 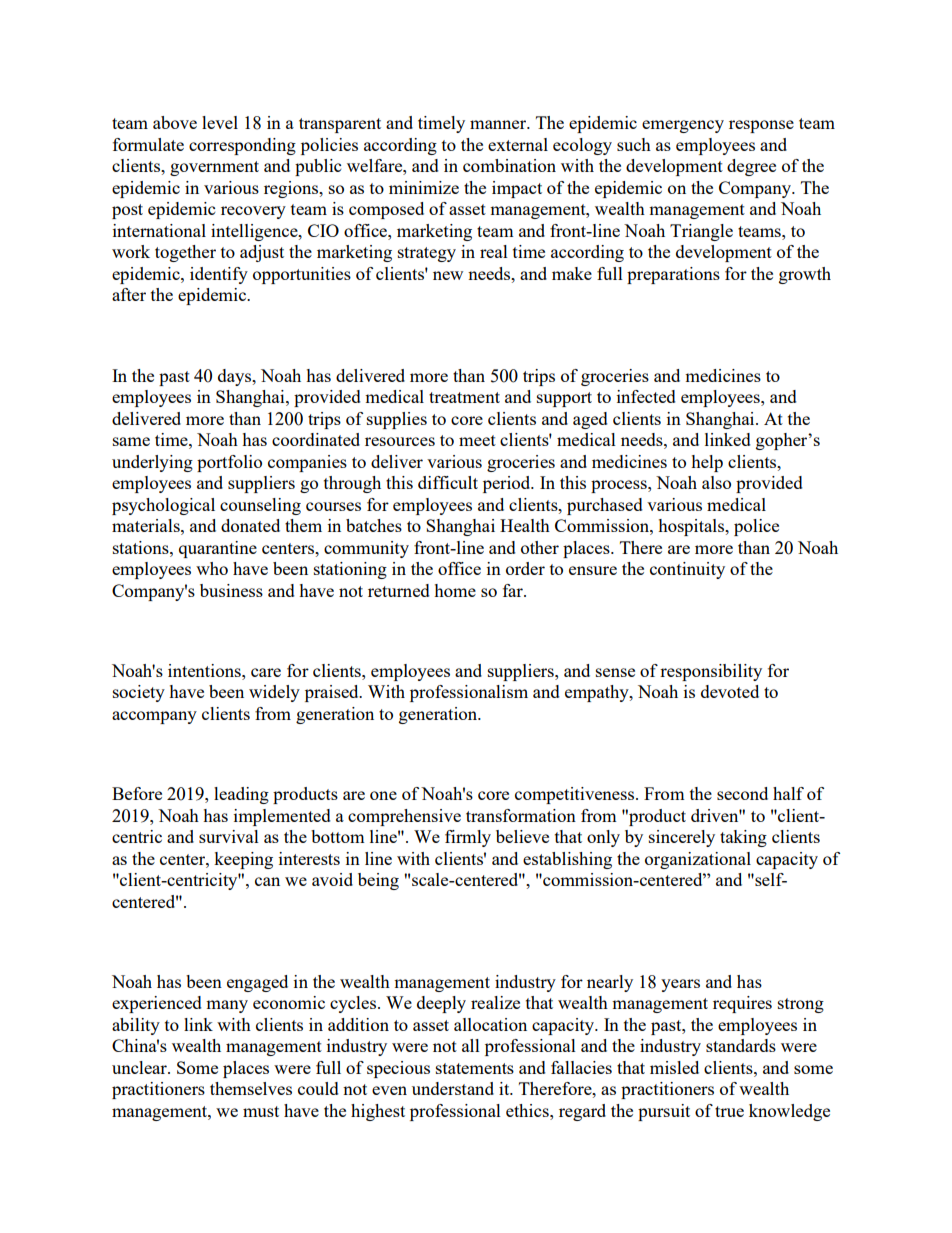 What do you see at coordinates (214, 168) in the image?
I see `government` at bounding box center [214, 168].
